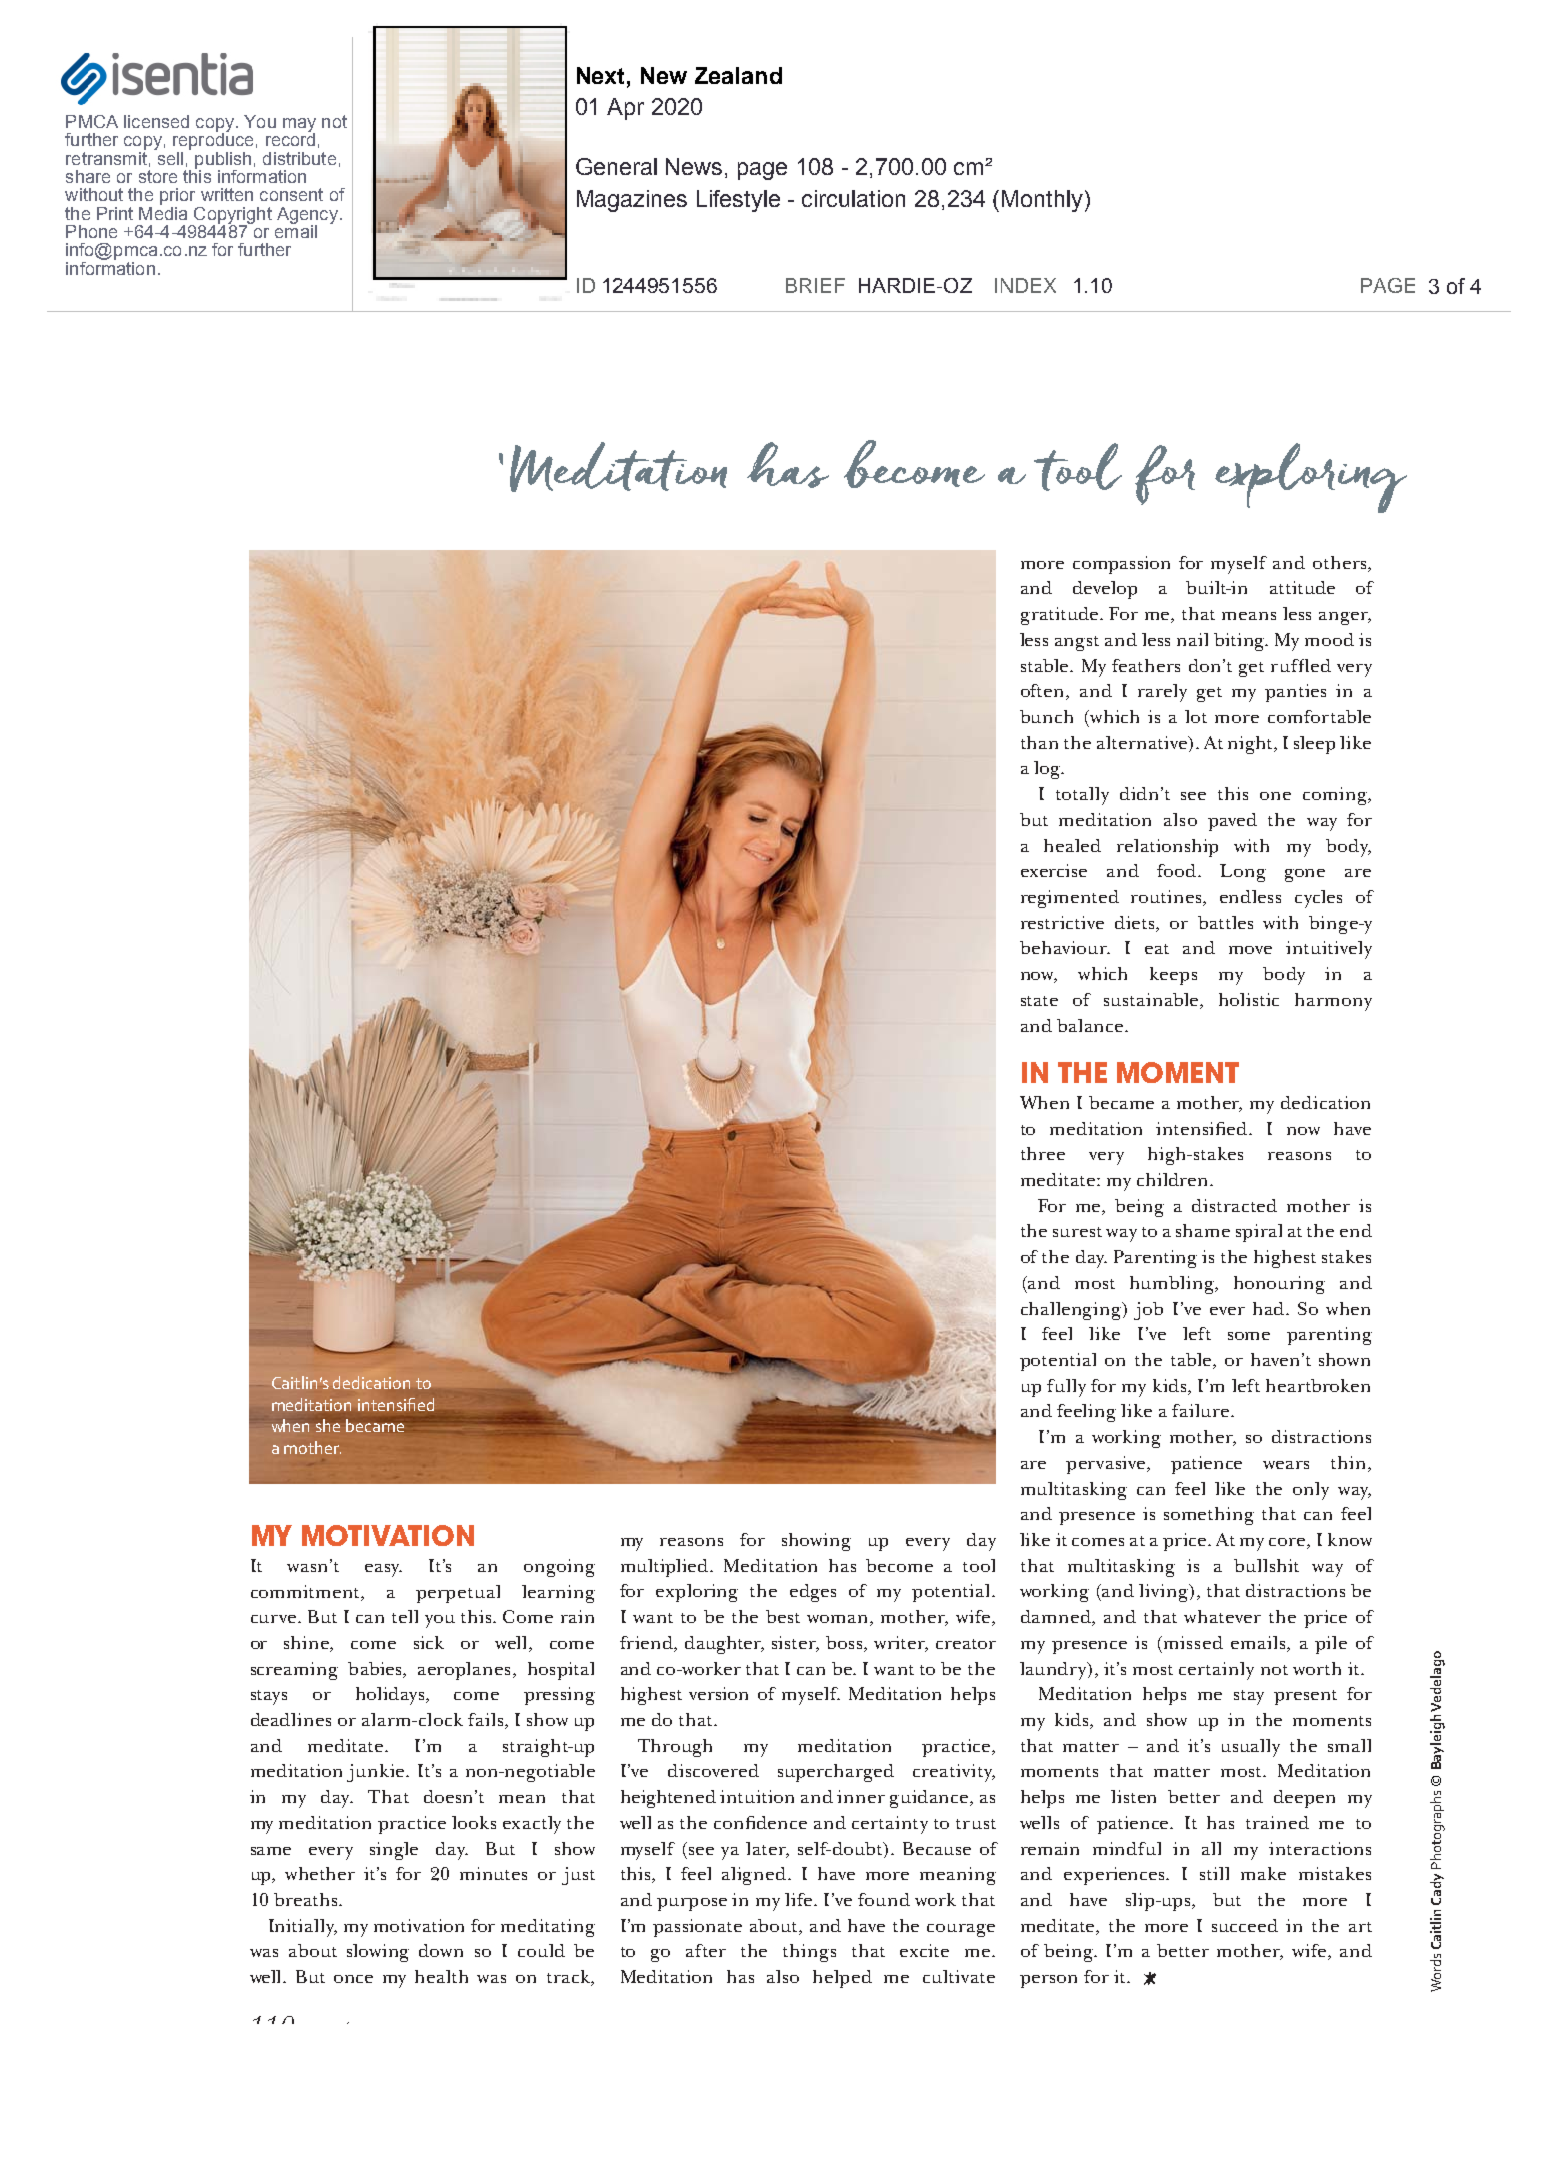  Describe the element at coordinates (213, 142) in the screenshot. I see `reproduce` at that location.
